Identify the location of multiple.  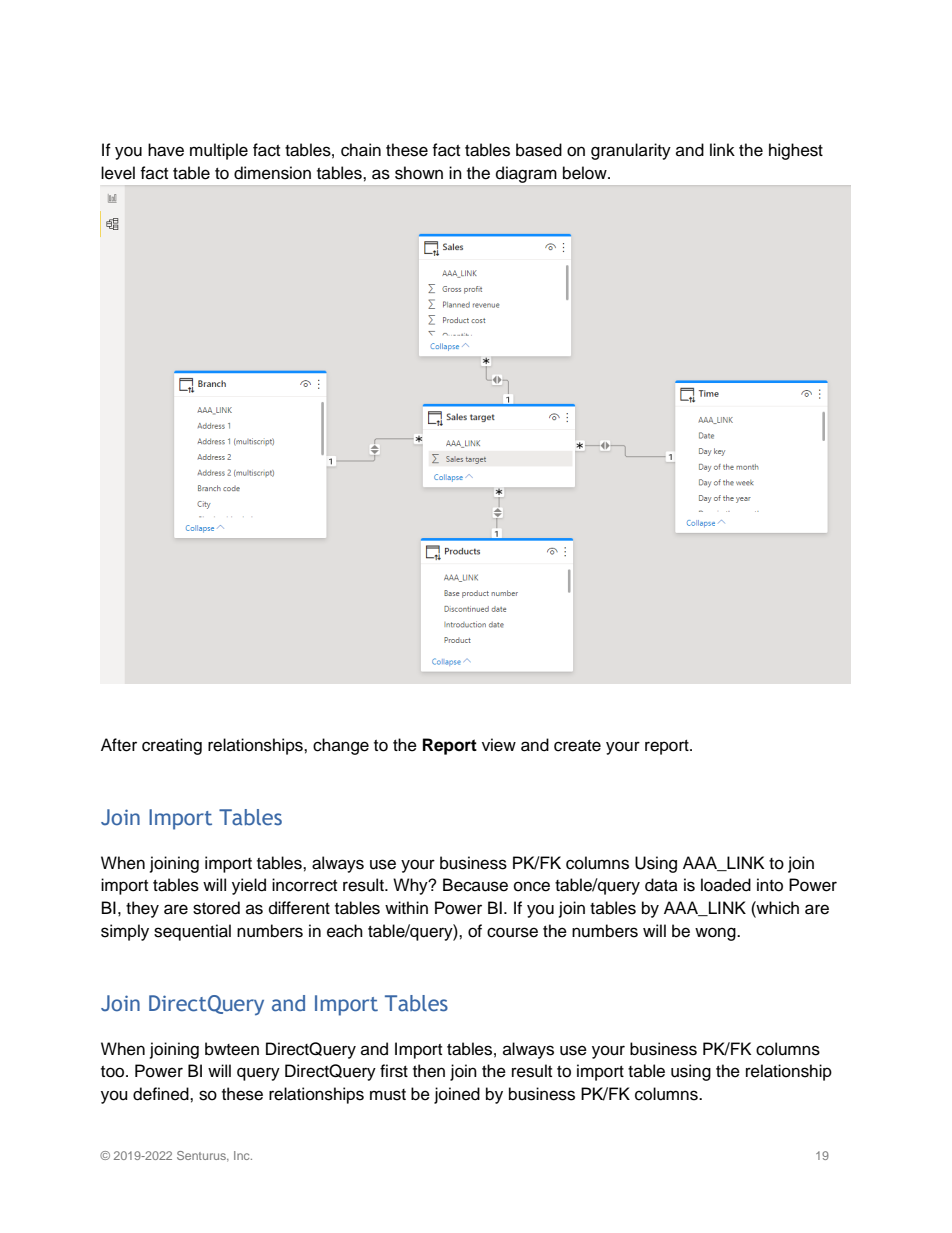
(219, 151).
